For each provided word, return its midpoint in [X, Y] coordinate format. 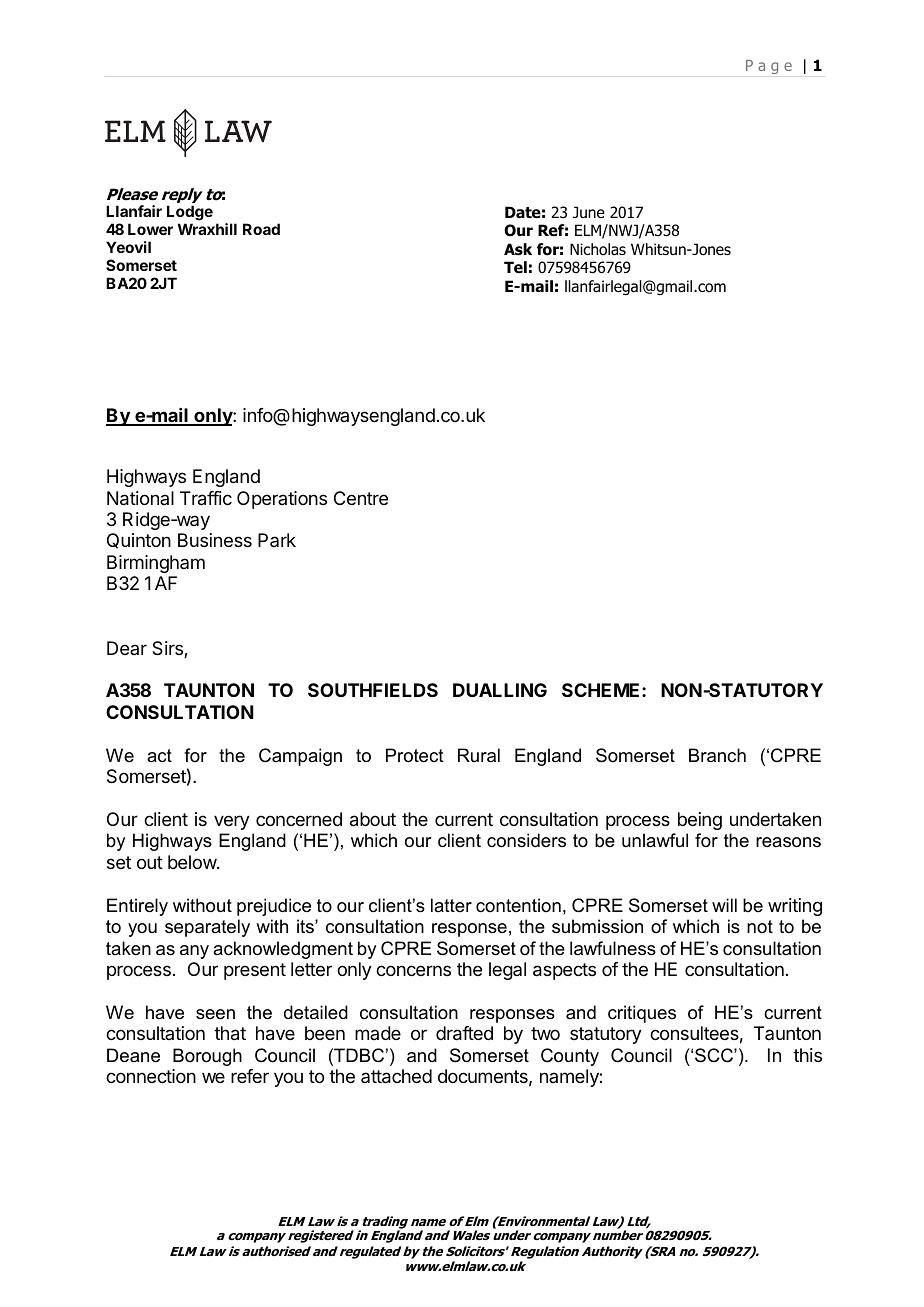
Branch [717, 755]
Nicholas [598, 249]
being [700, 821]
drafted [464, 1033]
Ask [518, 249]
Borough [207, 1057]
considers [526, 840]
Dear [127, 648]
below [193, 862]
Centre [361, 498]
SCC [715, 1055]
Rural [479, 755]
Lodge [190, 213]
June [589, 212]
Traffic [206, 498]
